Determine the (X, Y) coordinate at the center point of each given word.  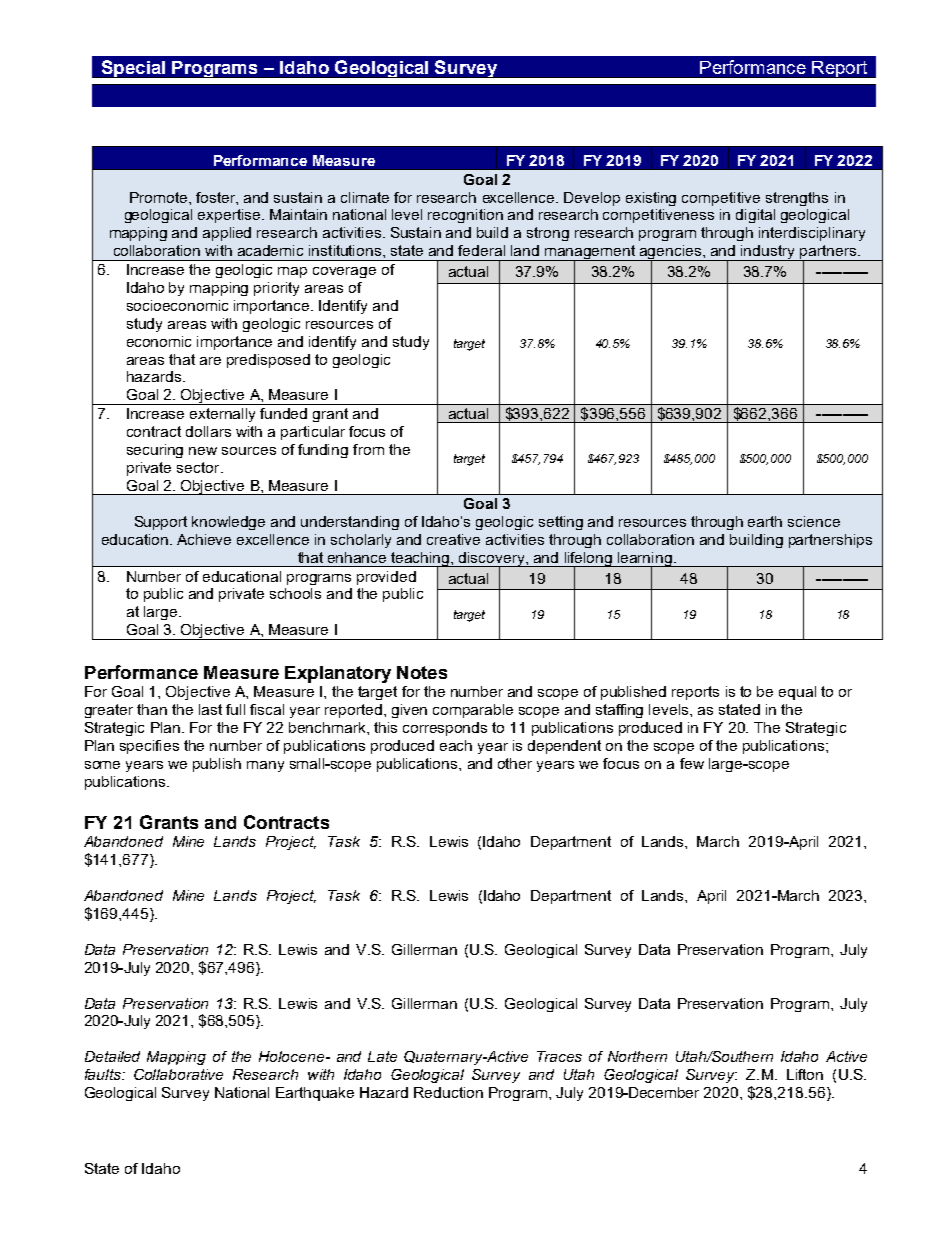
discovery (492, 560)
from (368, 449)
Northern (637, 1056)
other (515, 763)
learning (645, 560)
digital (755, 216)
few (692, 763)
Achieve (204, 539)
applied (227, 234)
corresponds (445, 729)
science (814, 521)
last (210, 709)
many (265, 766)
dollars (208, 431)
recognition (465, 216)
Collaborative (178, 1074)
